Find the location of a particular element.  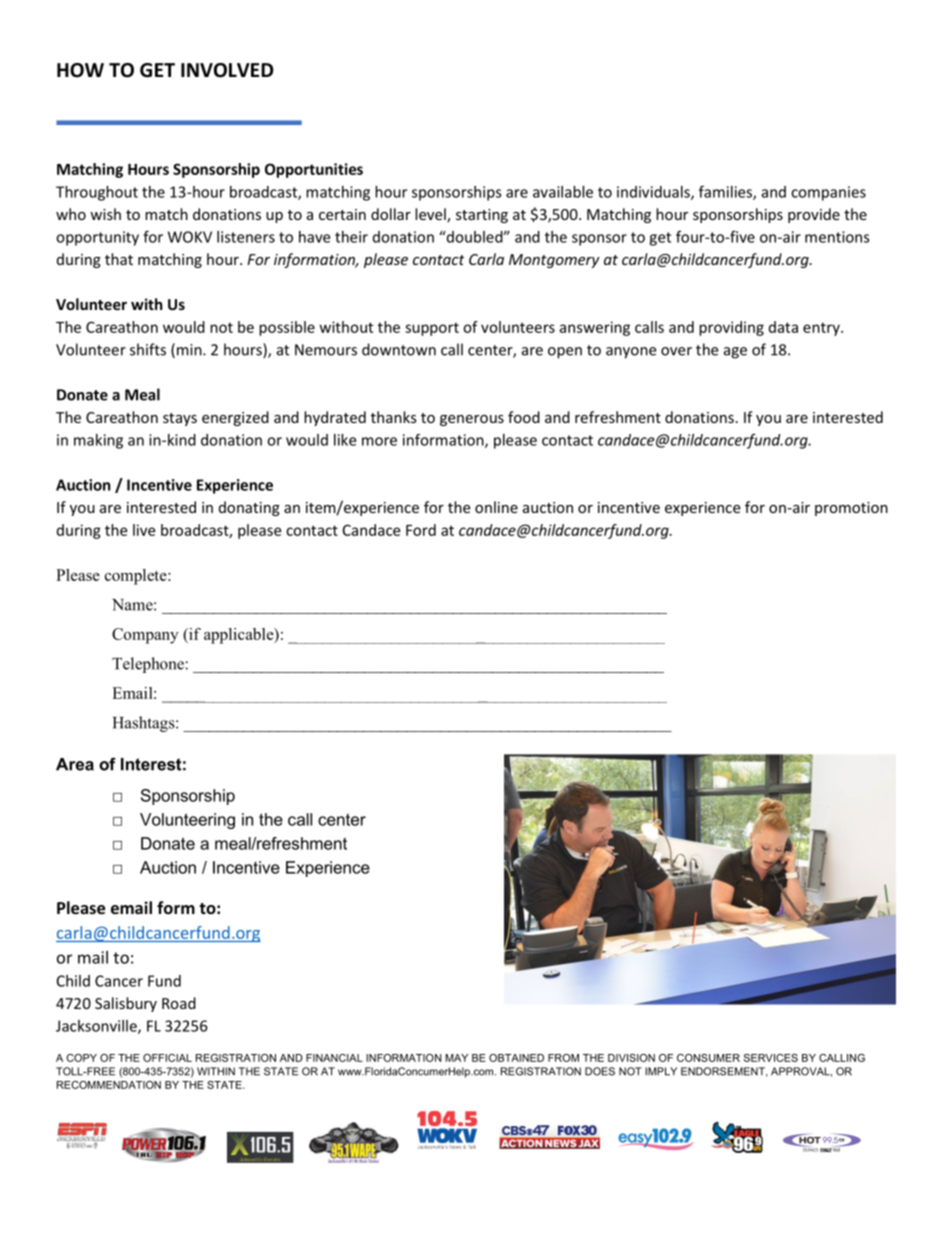

families is located at coordinates (726, 192).
